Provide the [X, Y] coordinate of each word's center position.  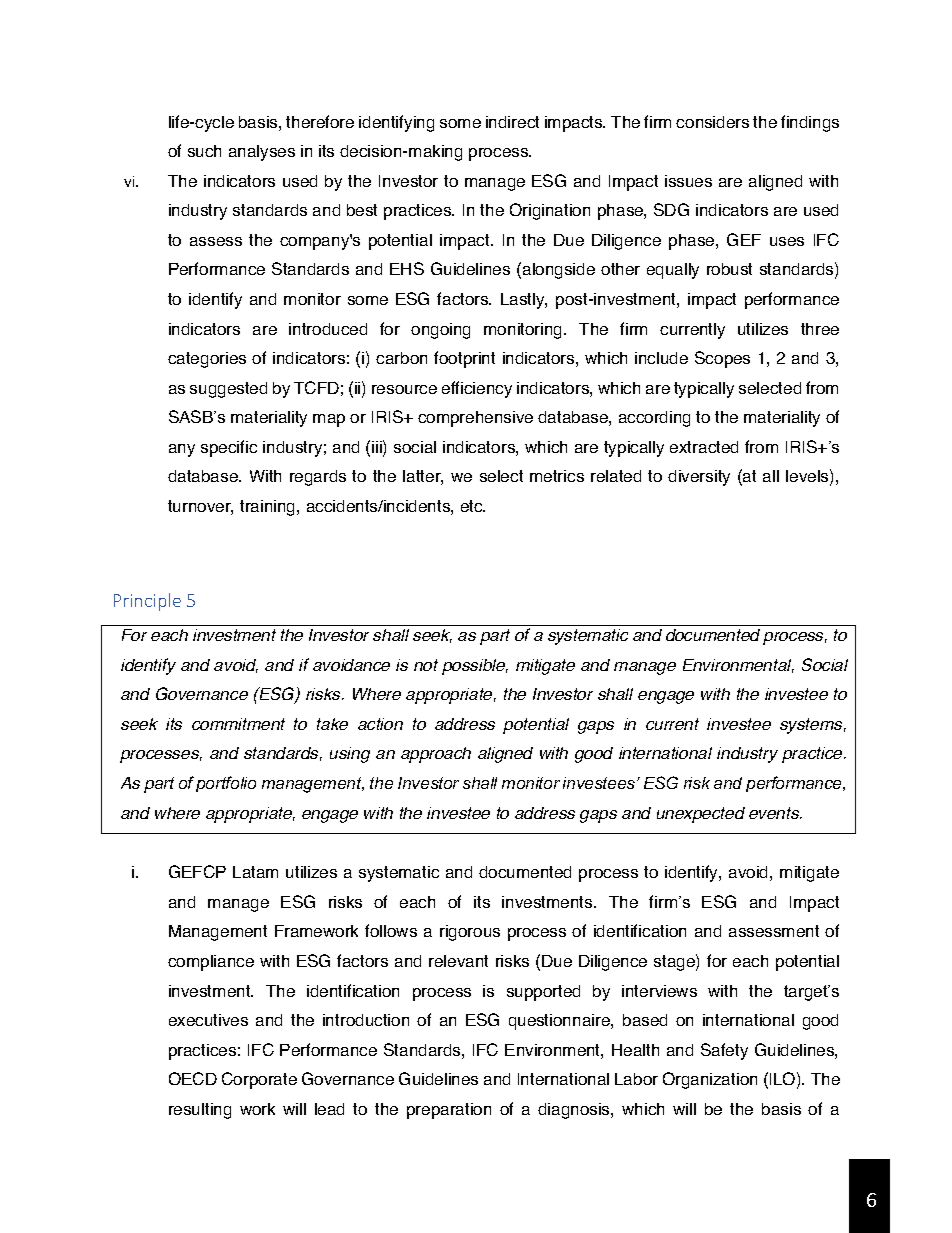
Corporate [259, 1080]
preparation [449, 1111]
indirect [512, 122]
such [204, 151]
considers [712, 122]
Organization [710, 1080]
